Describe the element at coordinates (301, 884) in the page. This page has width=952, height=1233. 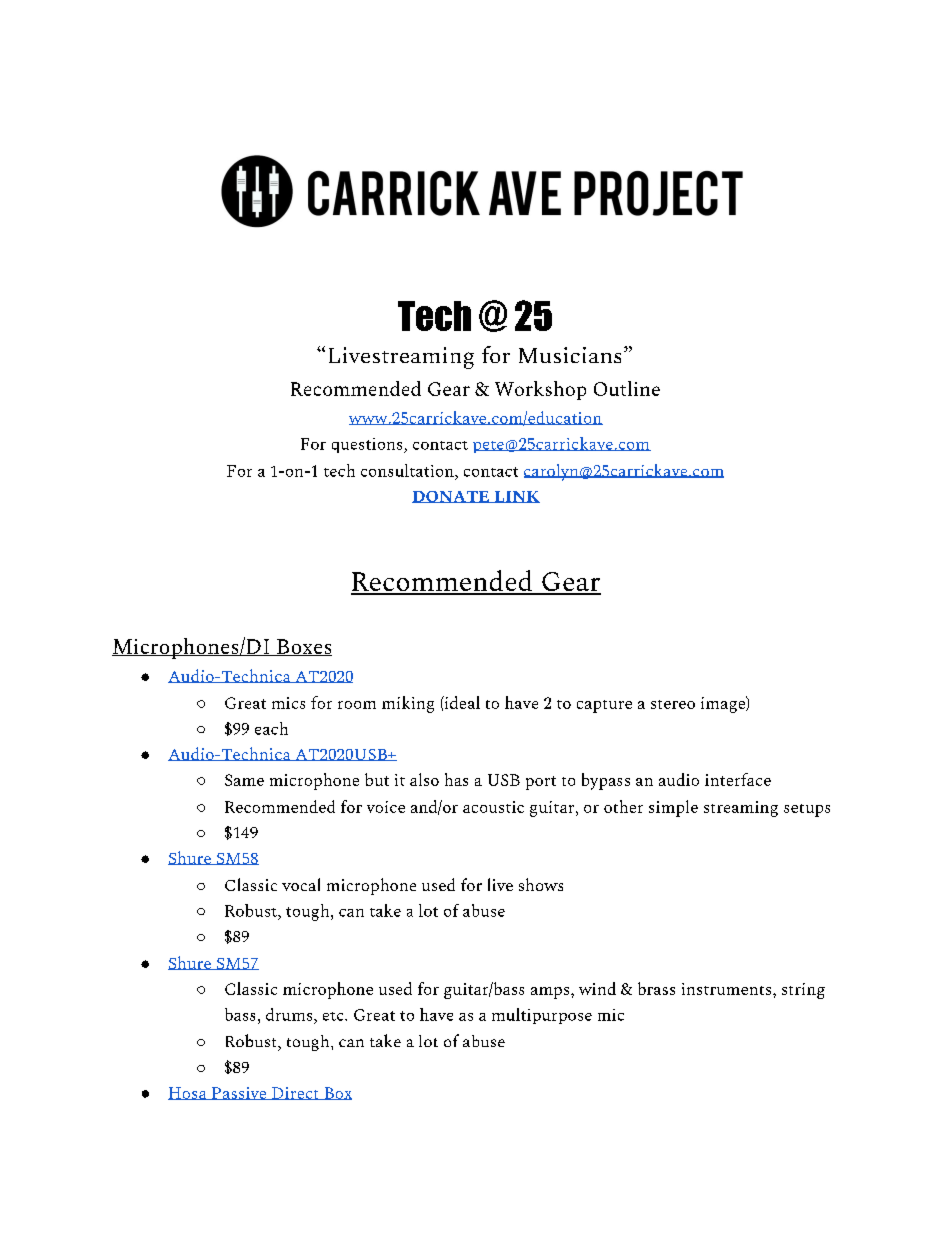
I see `vocal` at that location.
